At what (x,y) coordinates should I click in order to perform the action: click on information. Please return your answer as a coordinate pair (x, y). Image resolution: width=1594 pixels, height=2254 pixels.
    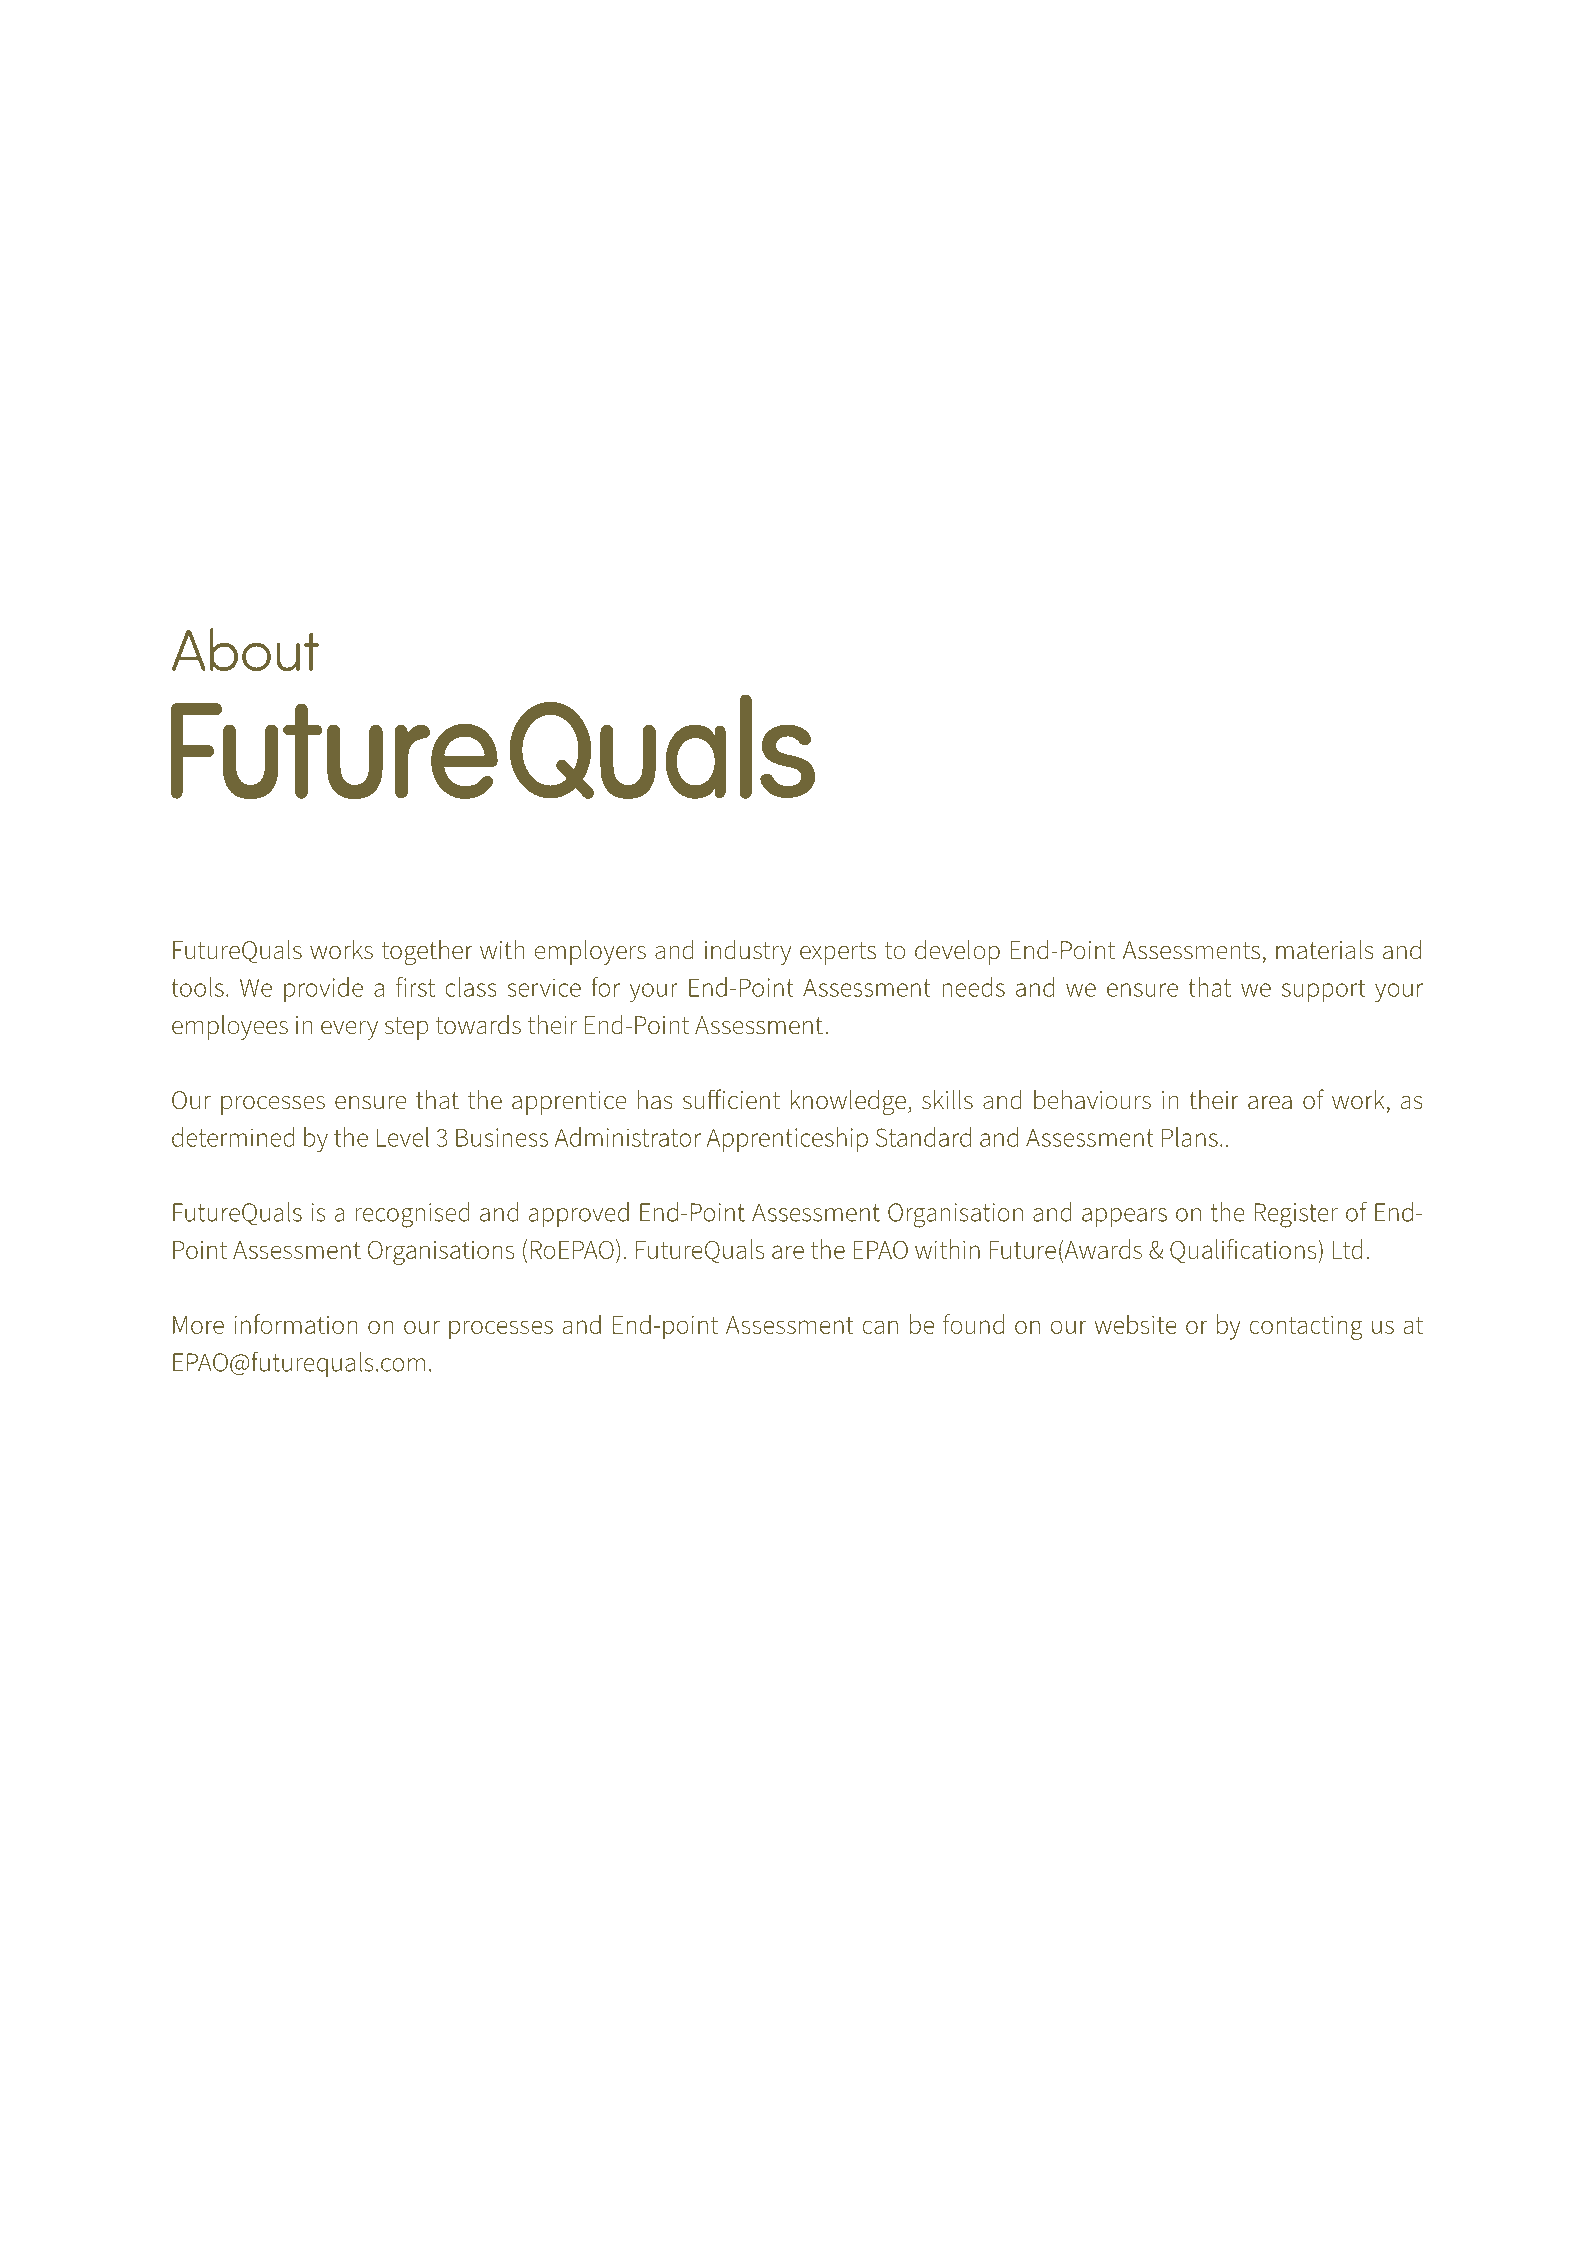
    Looking at the image, I should click on (295, 1324).
